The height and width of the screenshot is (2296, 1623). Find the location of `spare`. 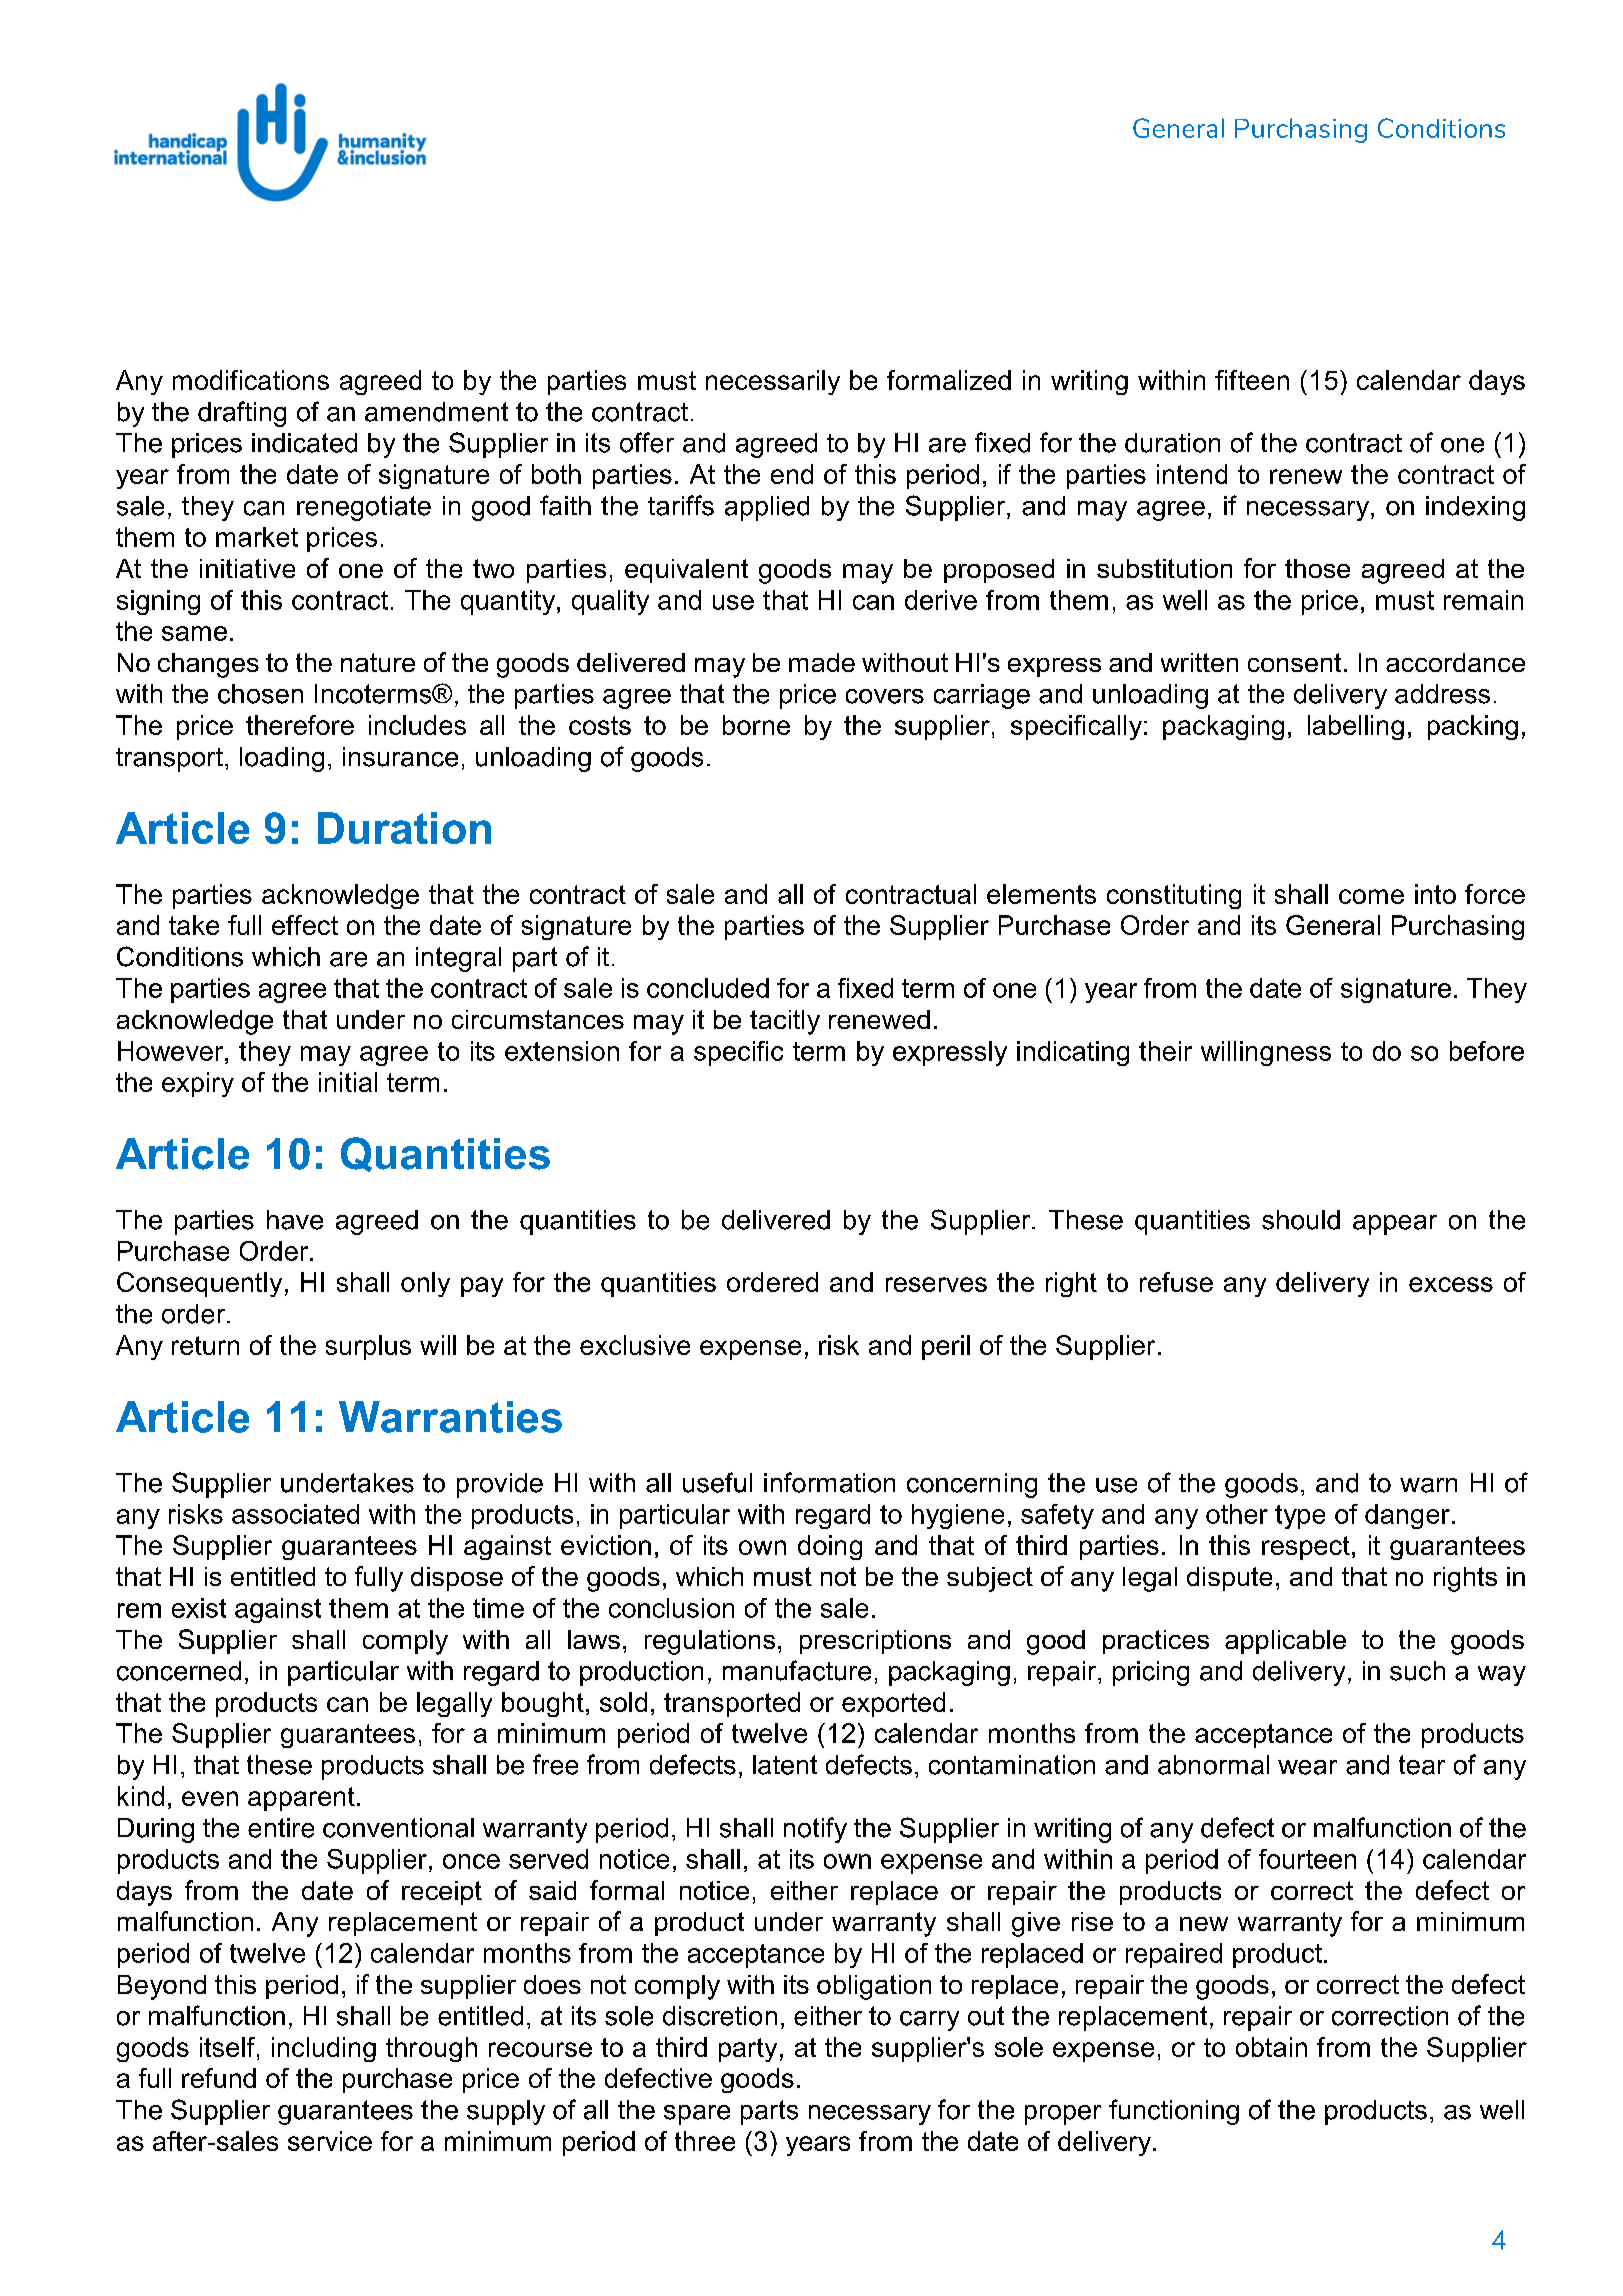

spare is located at coordinates (697, 2115).
